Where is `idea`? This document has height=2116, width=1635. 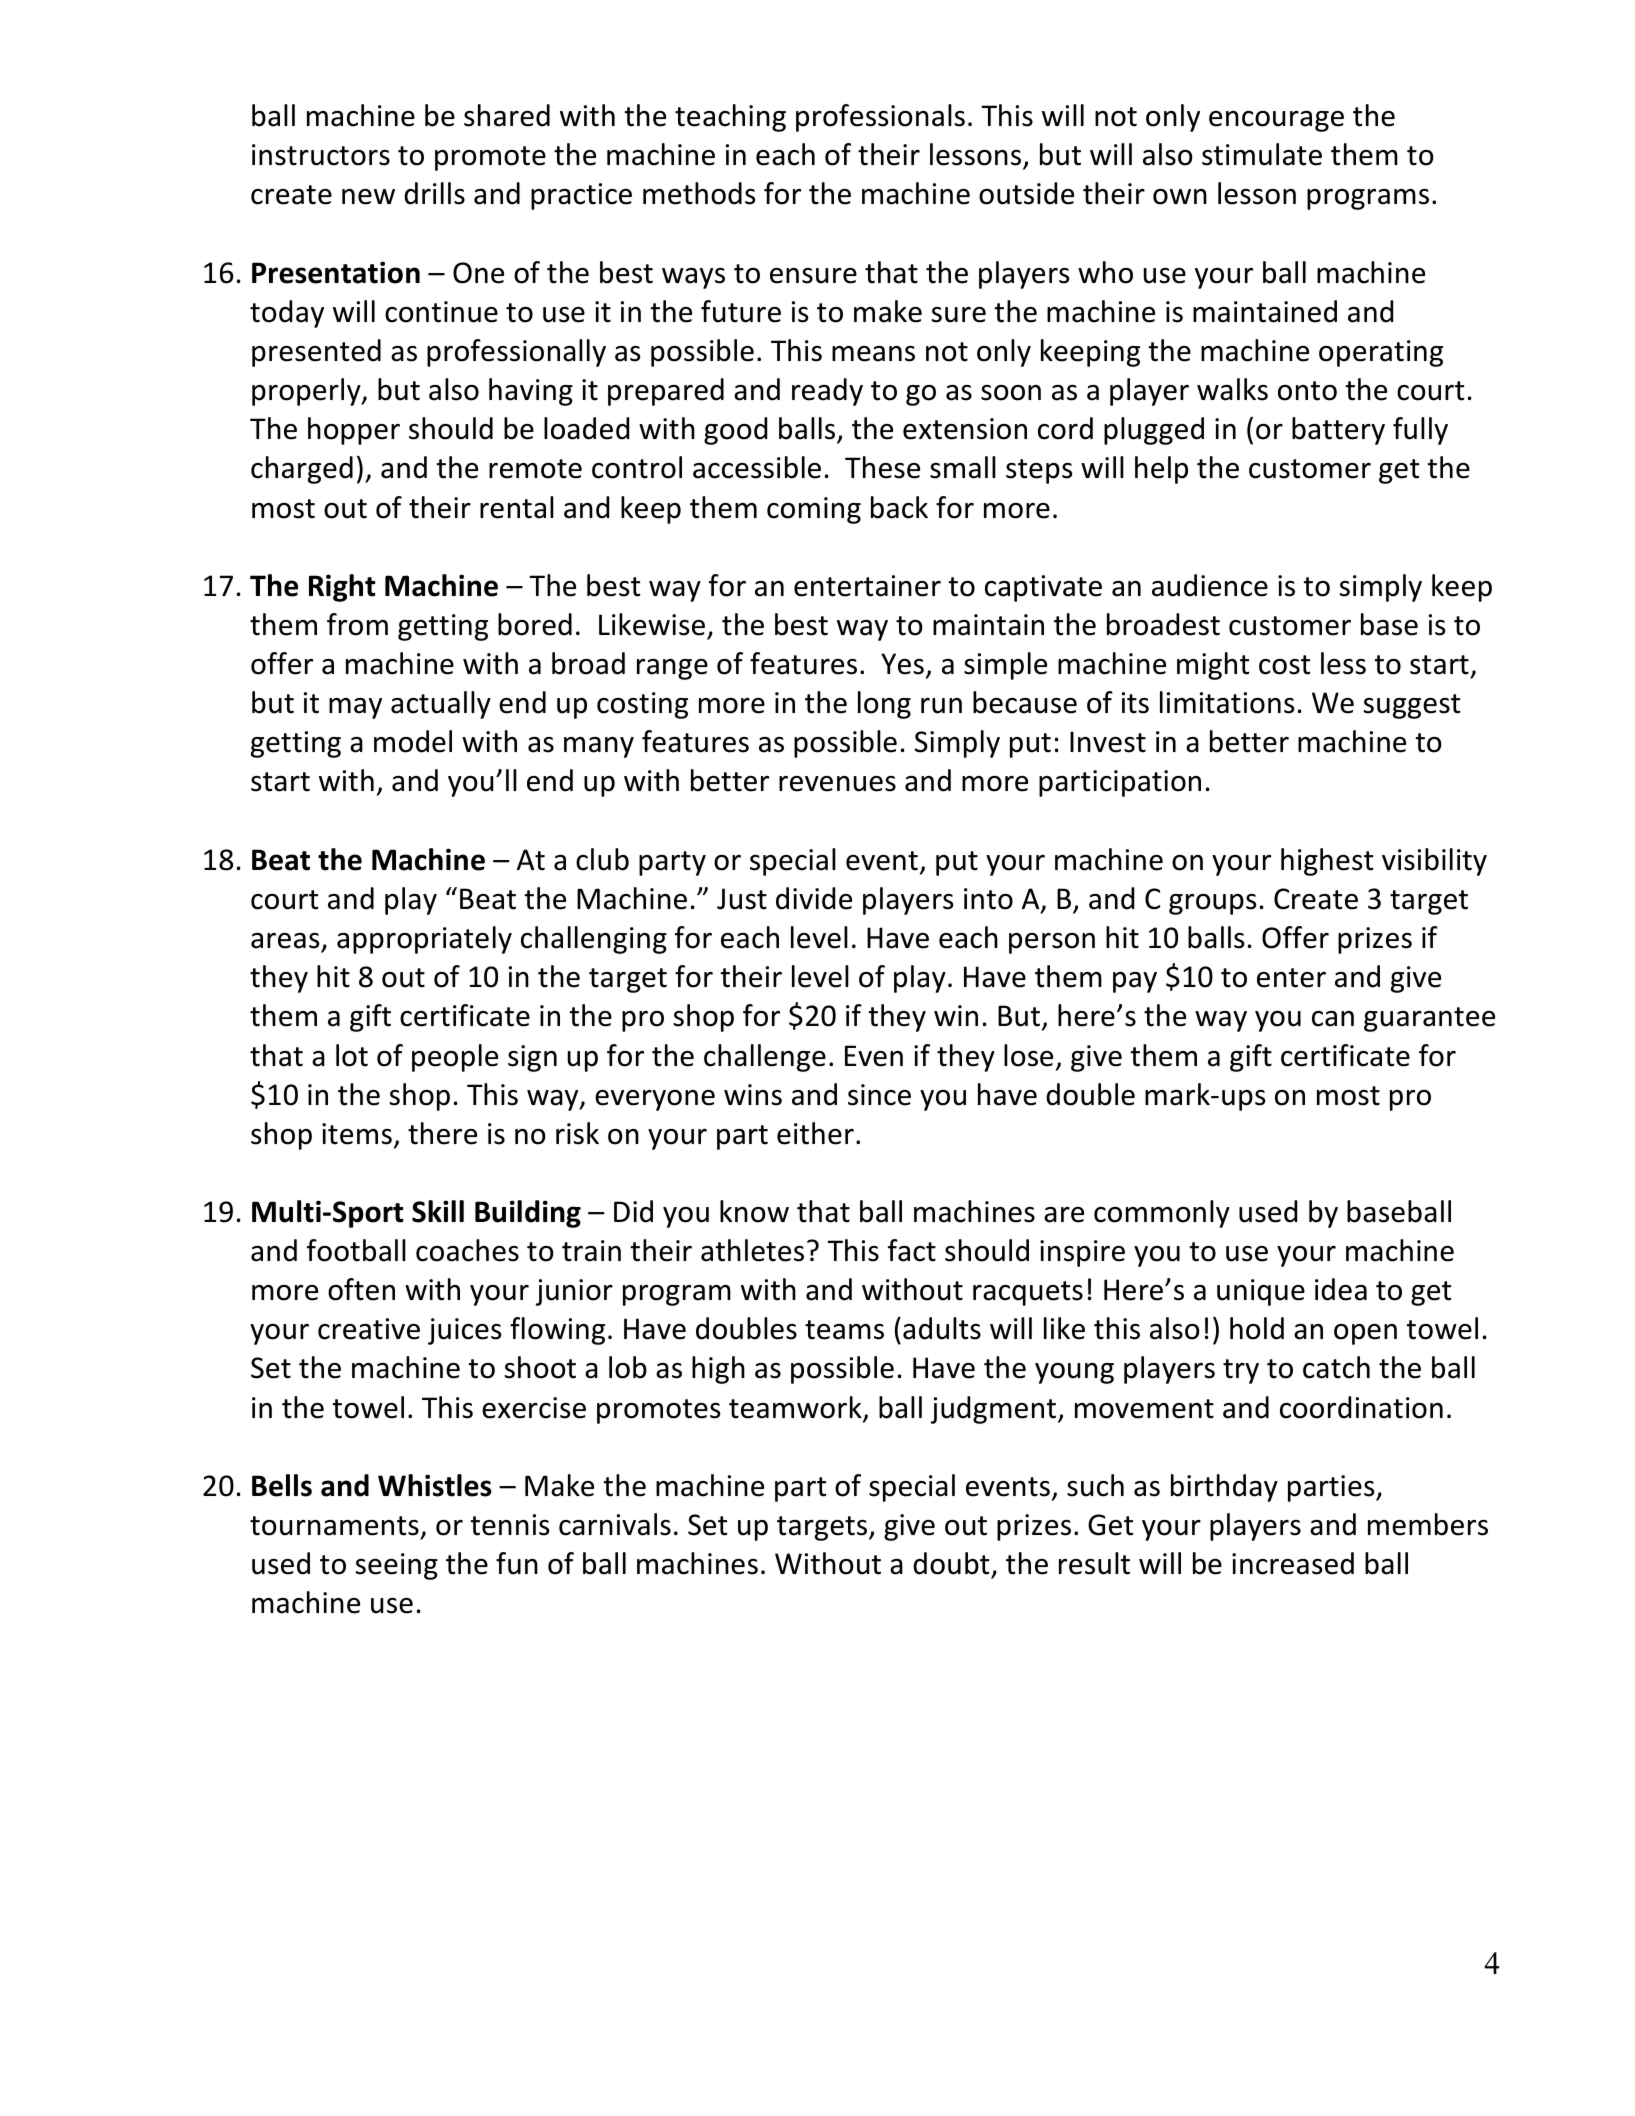
idea is located at coordinates (1341, 1289).
